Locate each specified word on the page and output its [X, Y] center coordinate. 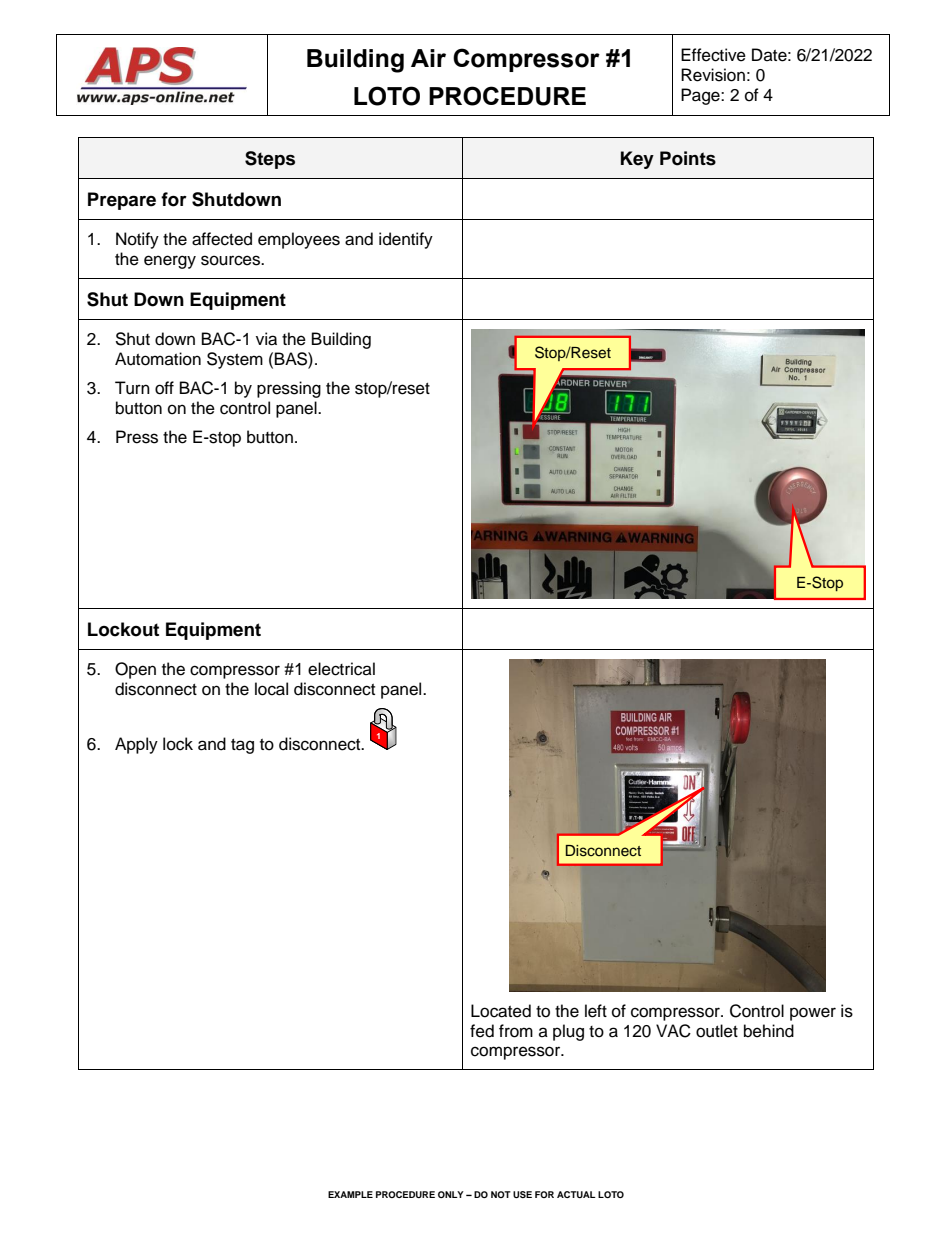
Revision [713, 75]
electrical [341, 669]
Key [637, 160]
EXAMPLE [350, 1194]
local [271, 689]
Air [428, 58]
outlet [717, 1031]
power [813, 1014]
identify [406, 240]
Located [501, 1011]
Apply [136, 745]
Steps [270, 160]
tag [242, 746]
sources [232, 260]
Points [688, 158]
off [164, 388]
